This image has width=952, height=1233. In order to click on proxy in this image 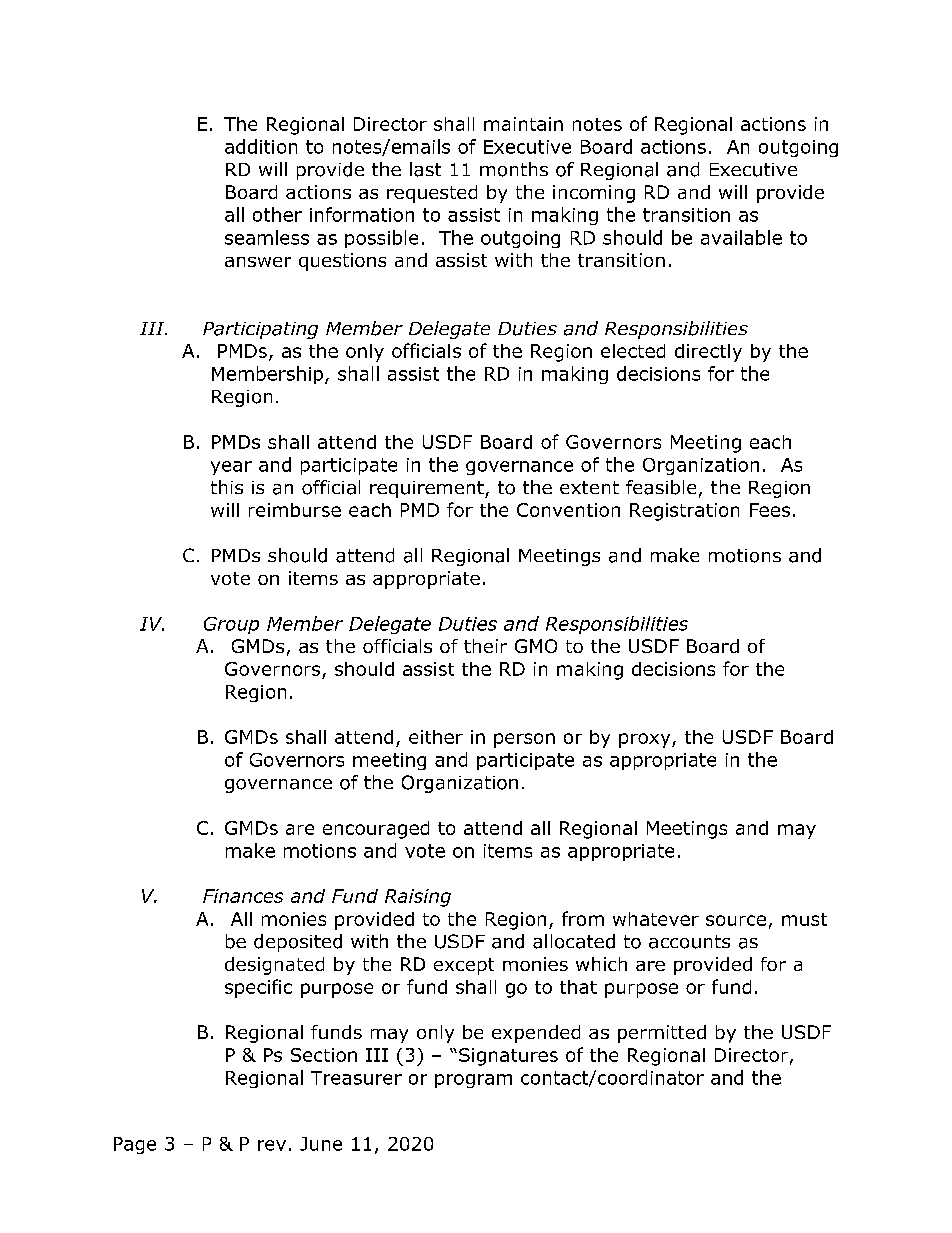, I will do `click(646, 740)`.
